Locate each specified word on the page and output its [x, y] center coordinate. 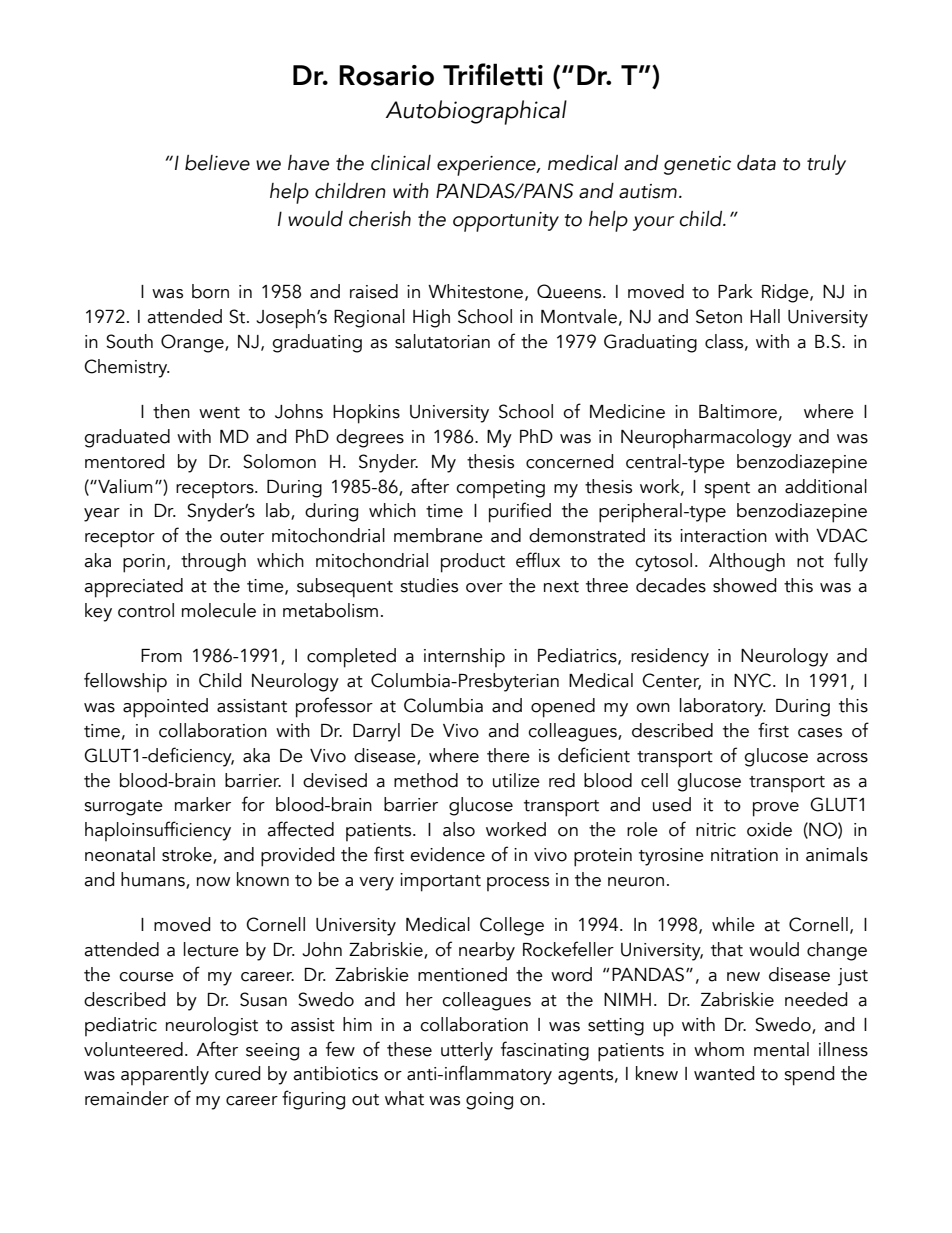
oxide [769, 829]
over [484, 588]
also [459, 829]
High [431, 318]
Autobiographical [476, 112]
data [756, 163]
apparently [165, 1076]
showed [744, 585]
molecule [219, 610]
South [129, 341]
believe [217, 163]
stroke [188, 855]
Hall [765, 316]
